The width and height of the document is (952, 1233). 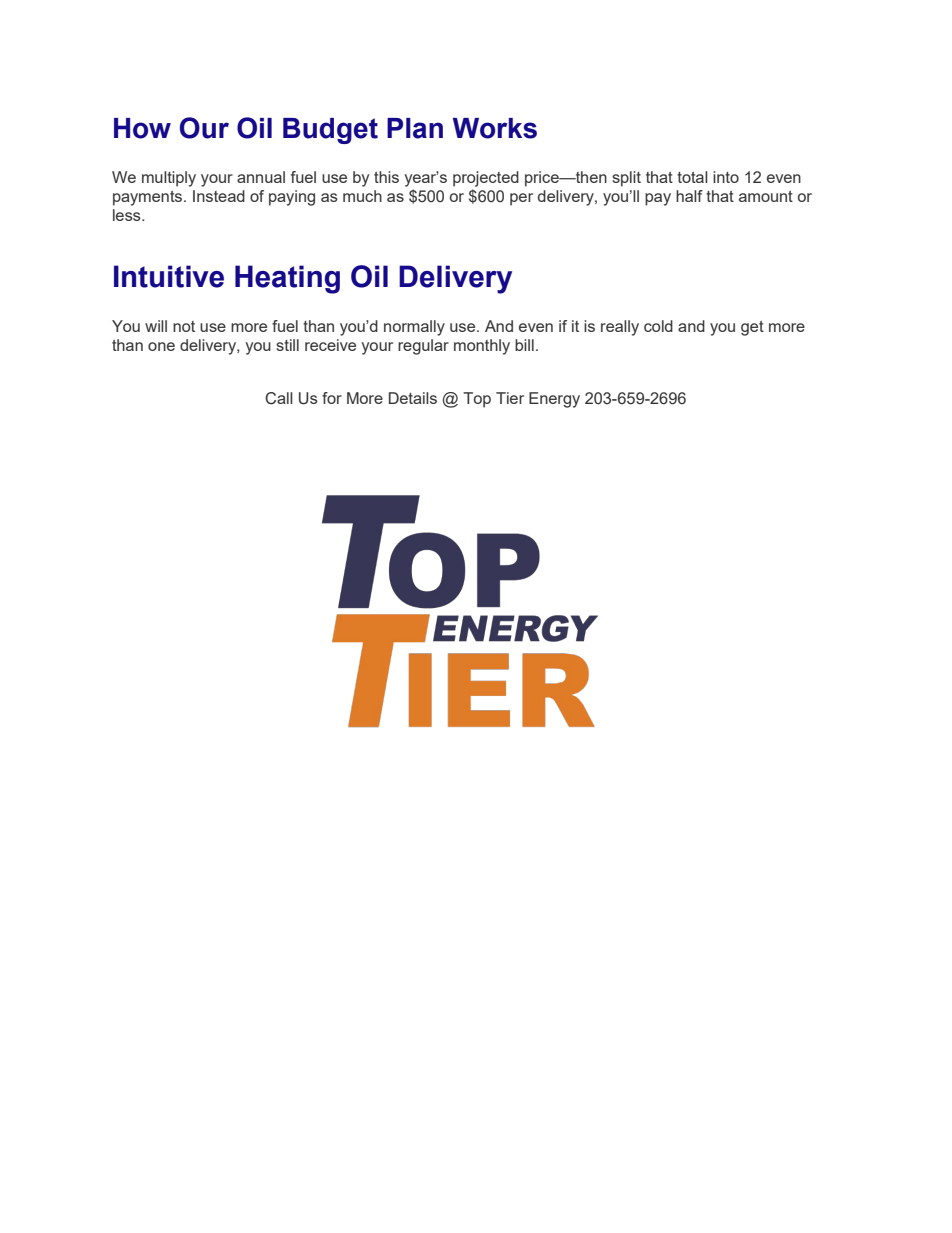 What do you see at coordinates (692, 177) in the document?
I see `total` at bounding box center [692, 177].
